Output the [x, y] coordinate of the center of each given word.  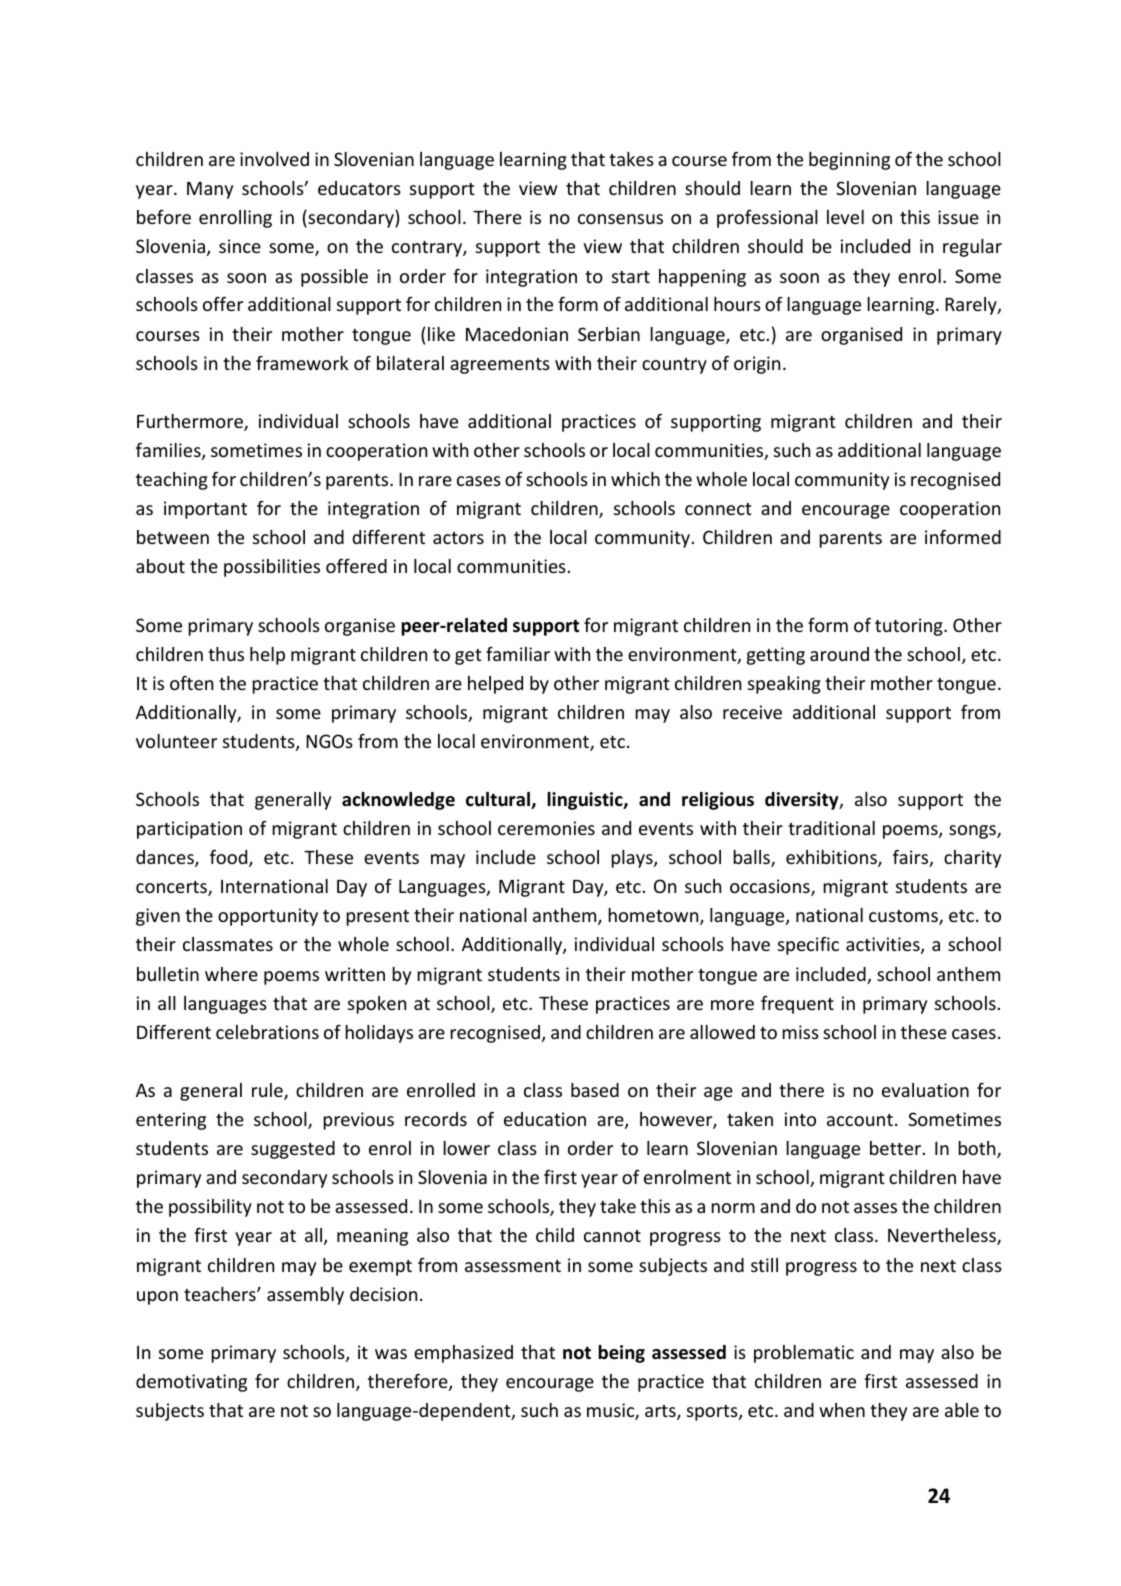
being [621, 1354]
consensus [620, 219]
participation [189, 830]
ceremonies [546, 828]
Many [210, 190]
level [845, 217]
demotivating [191, 1383]
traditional [831, 828]
